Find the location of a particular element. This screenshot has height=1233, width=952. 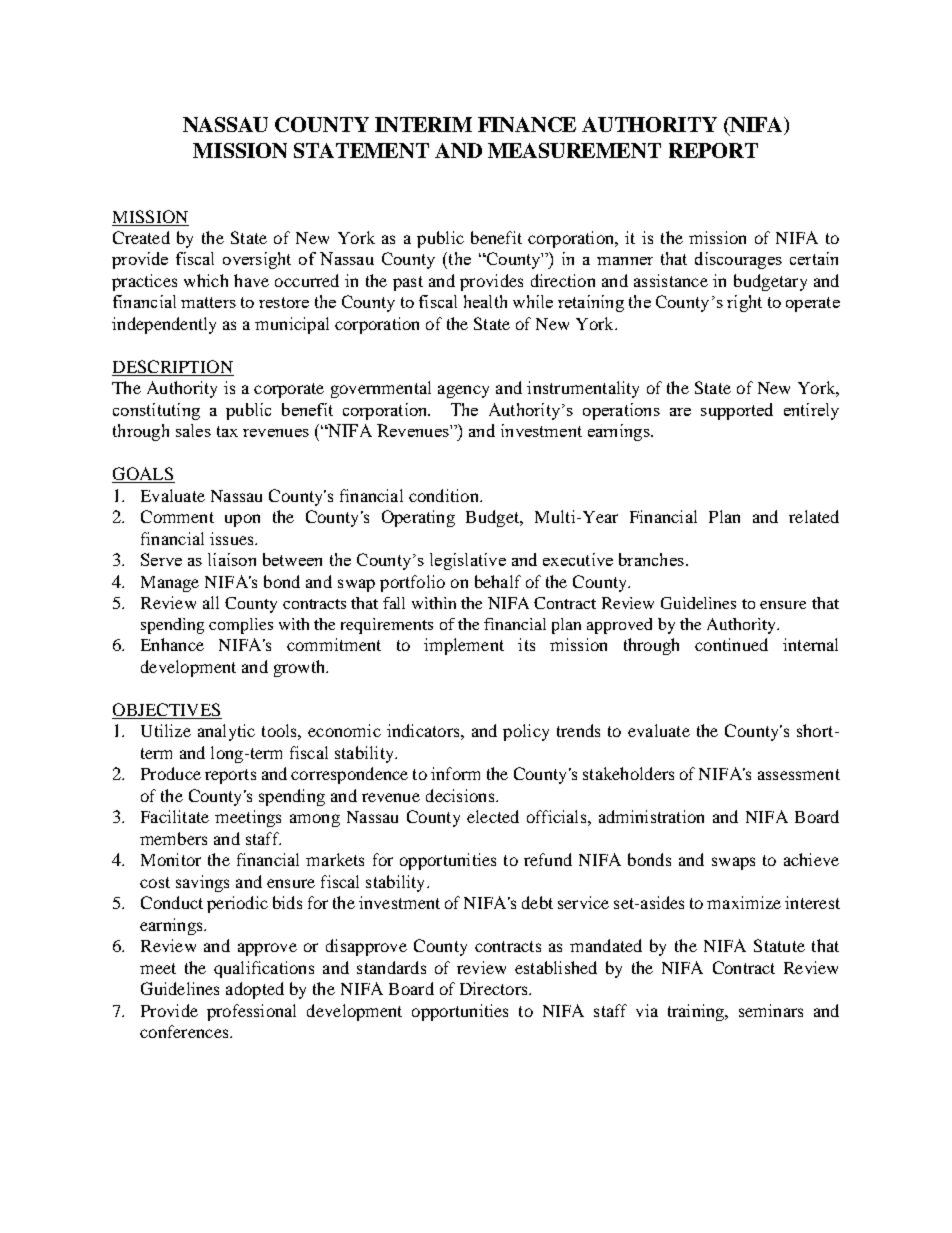

professional is located at coordinates (251, 1012).
